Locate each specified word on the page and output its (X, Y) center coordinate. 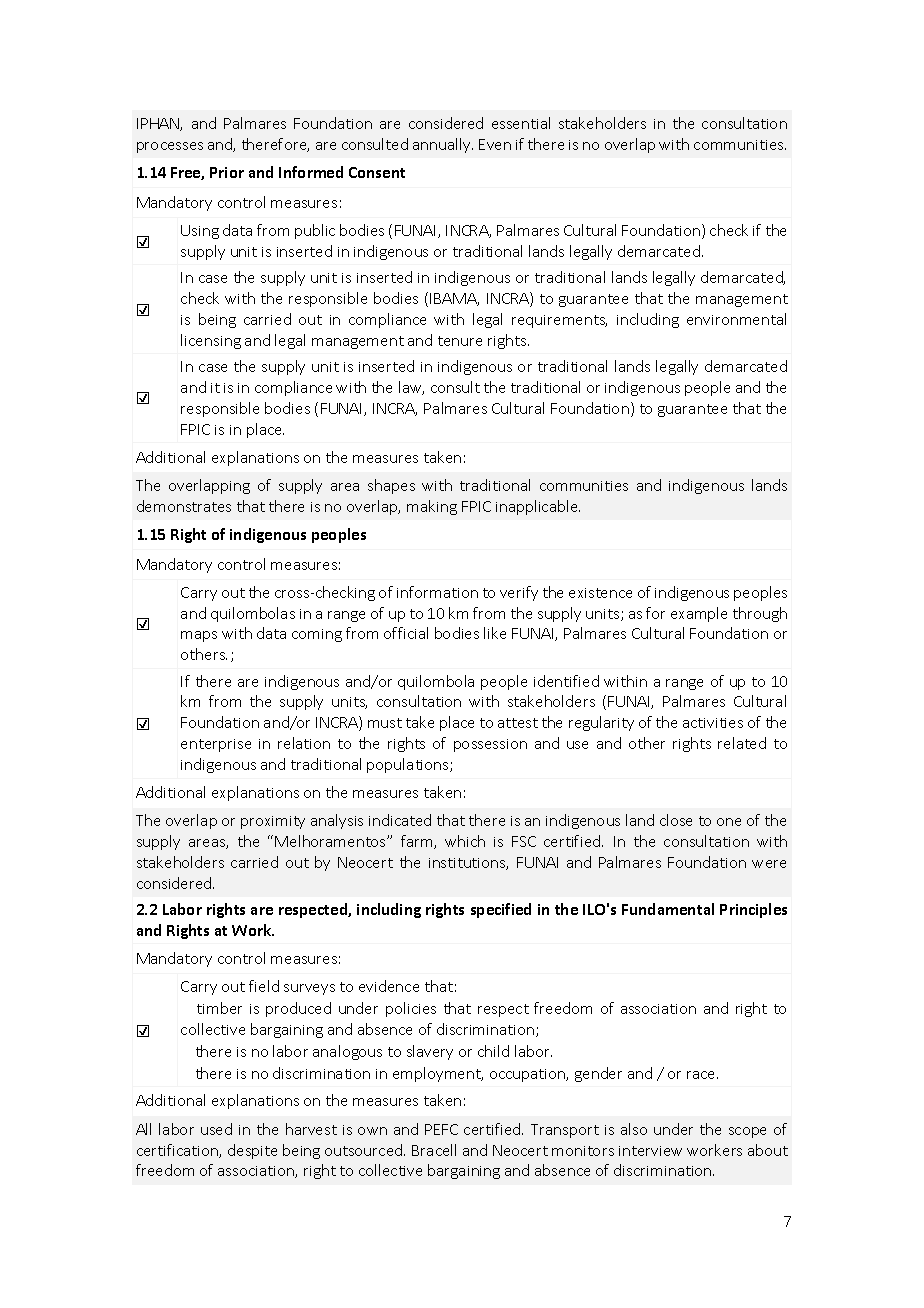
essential (521, 123)
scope (747, 1132)
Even (495, 144)
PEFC (441, 1129)
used (216, 1129)
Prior (227, 172)
